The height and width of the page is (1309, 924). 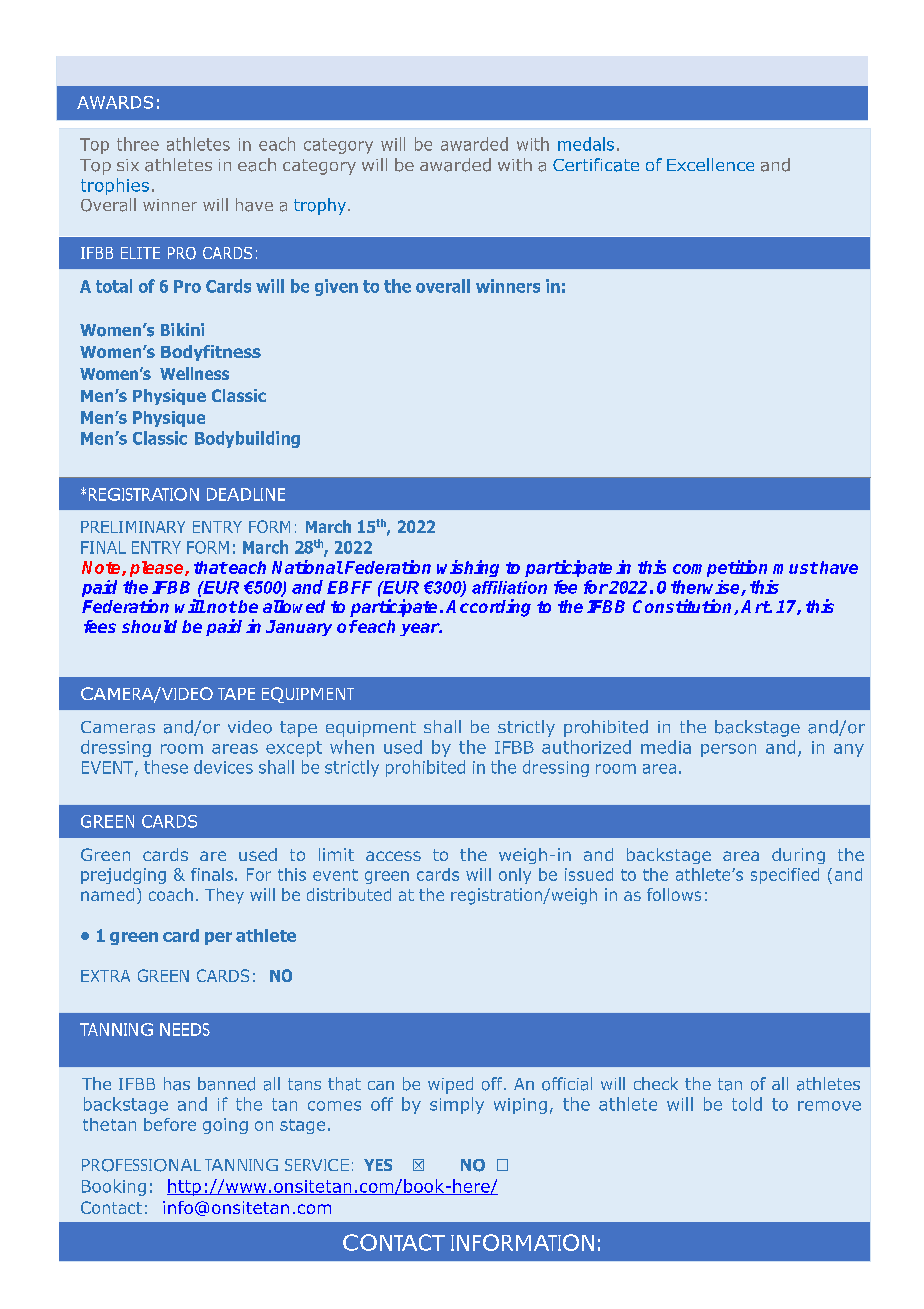 I want to click on Excellence, so click(x=710, y=164).
